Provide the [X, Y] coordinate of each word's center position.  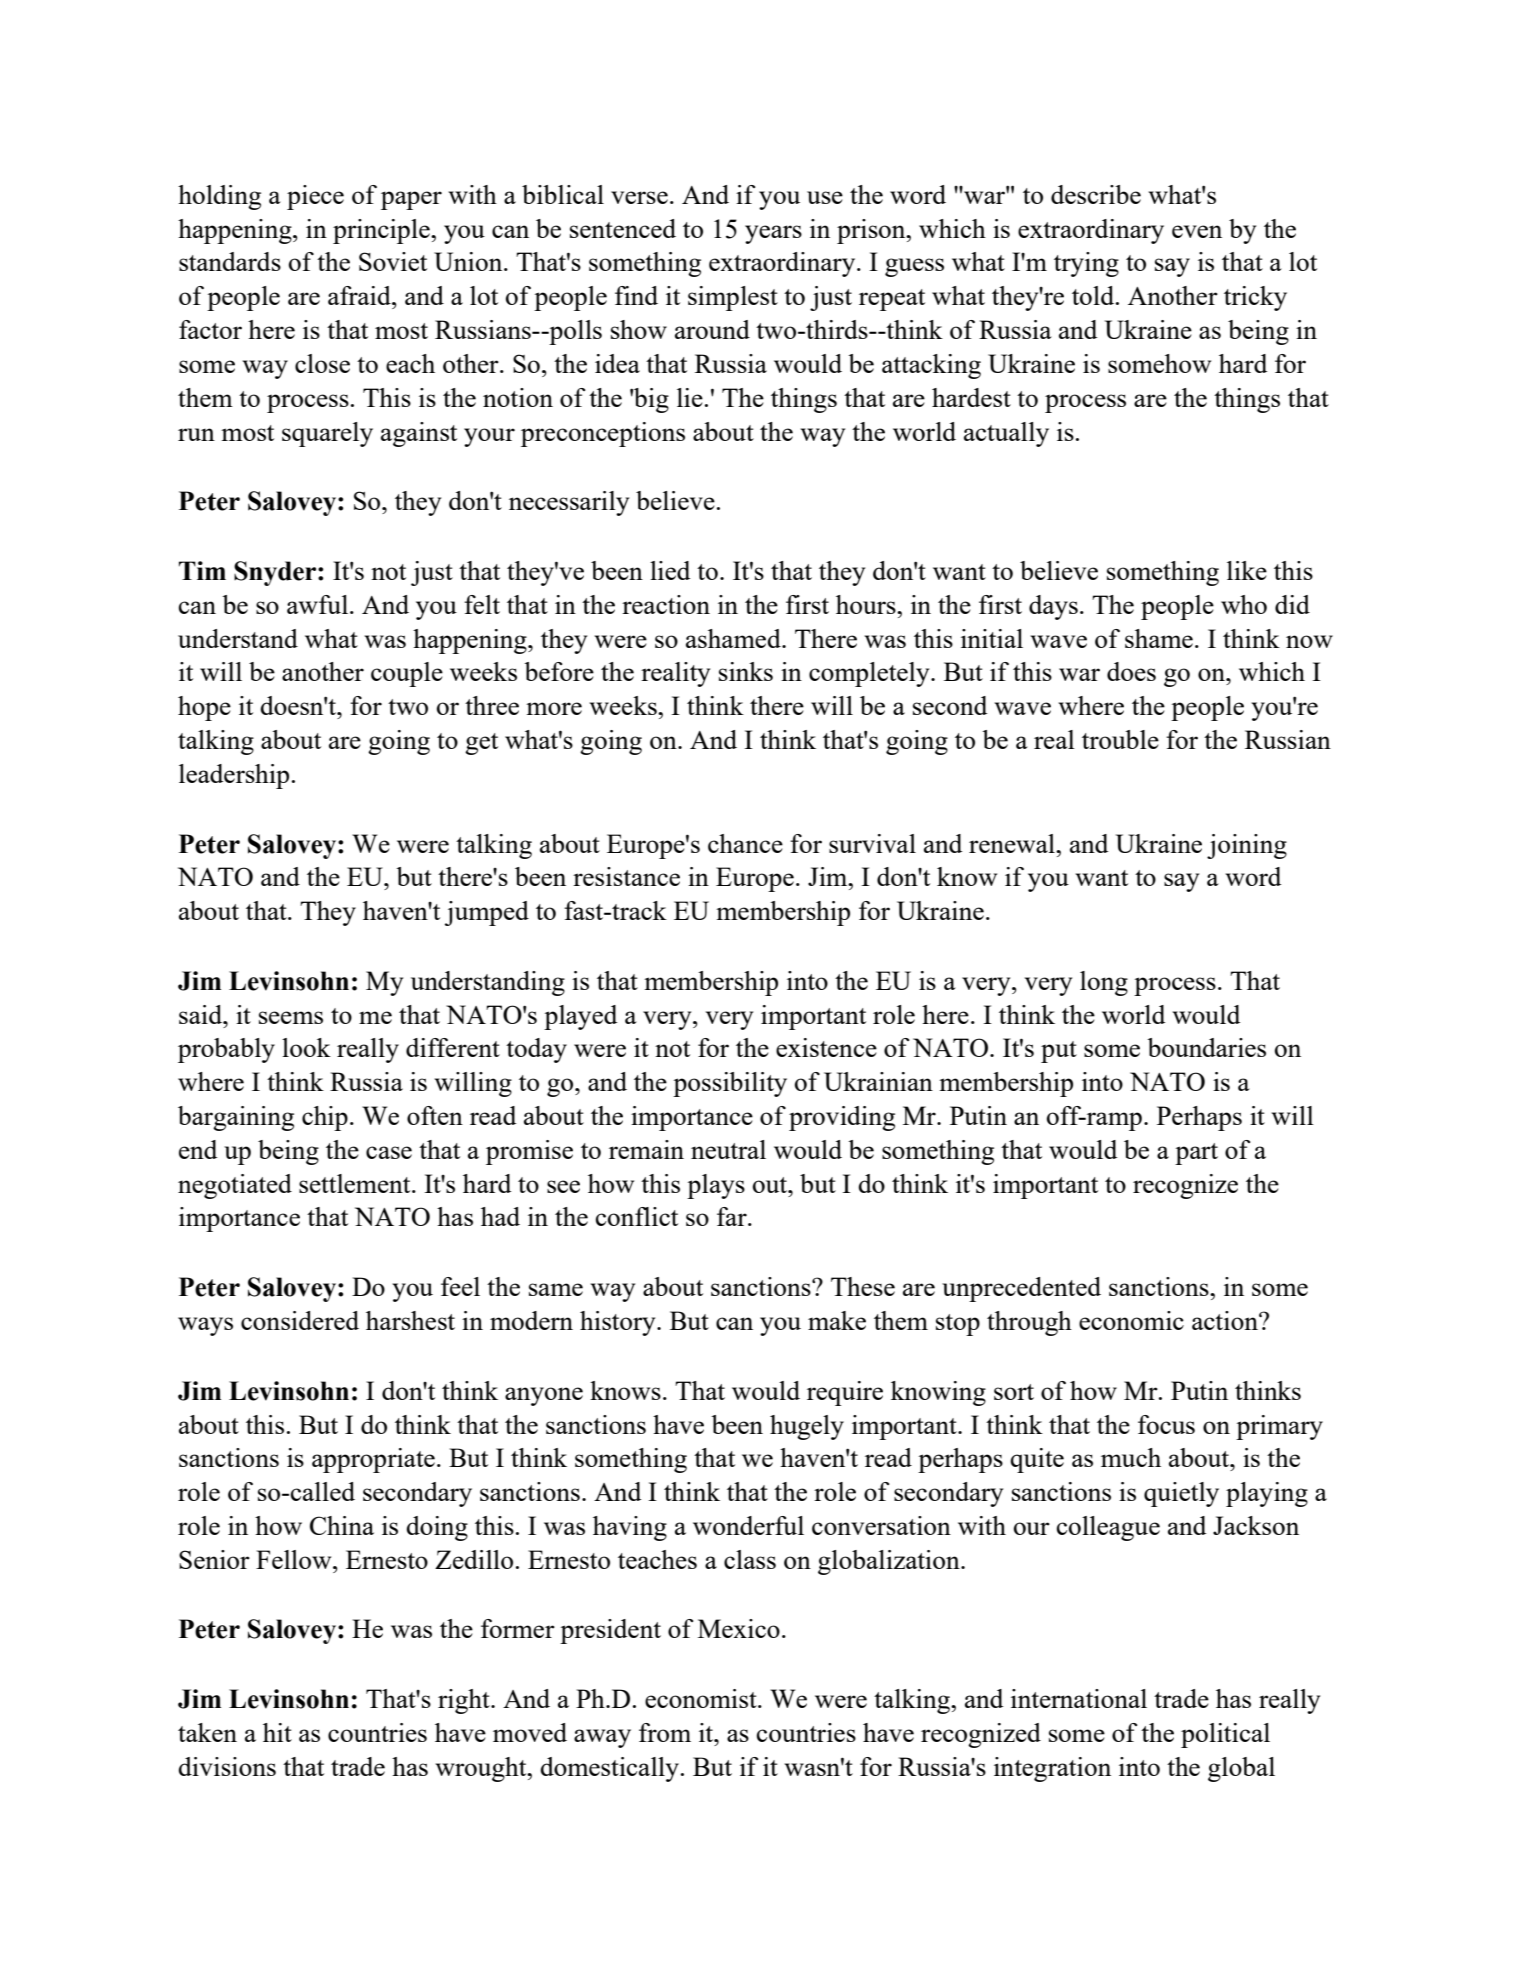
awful [317, 604]
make [837, 1320]
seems [291, 1017]
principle [382, 231]
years [773, 234]
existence [826, 1047]
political [1225, 1735]
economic [1131, 1320]
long [1104, 983]
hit [277, 1732]
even [1197, 231]
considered [300, 1320]
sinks [746, 671]
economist [702, 1698]
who [1244, 604]
